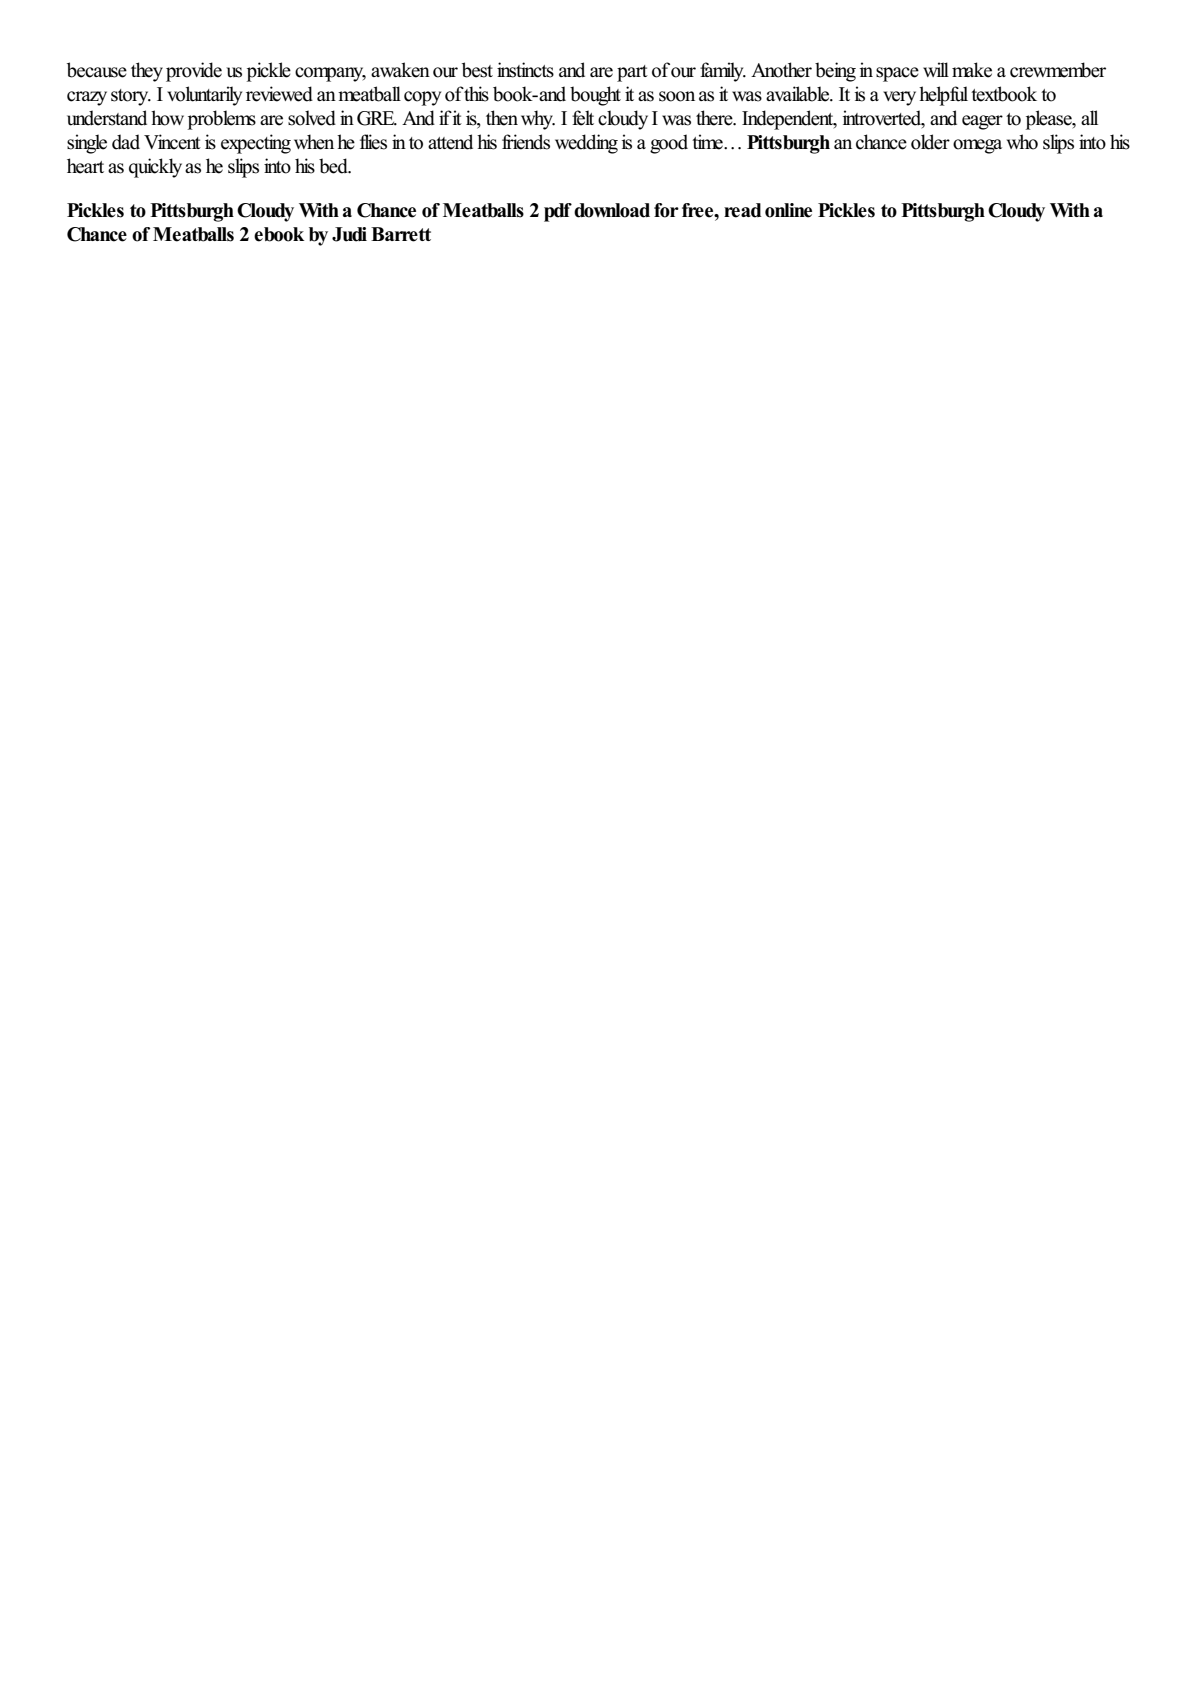 This screenshot has width=1197, height=1695. What do you see at coordinates (349, 234) in the screenshot?
I see `Judi` at bounding box center [349, 234].
